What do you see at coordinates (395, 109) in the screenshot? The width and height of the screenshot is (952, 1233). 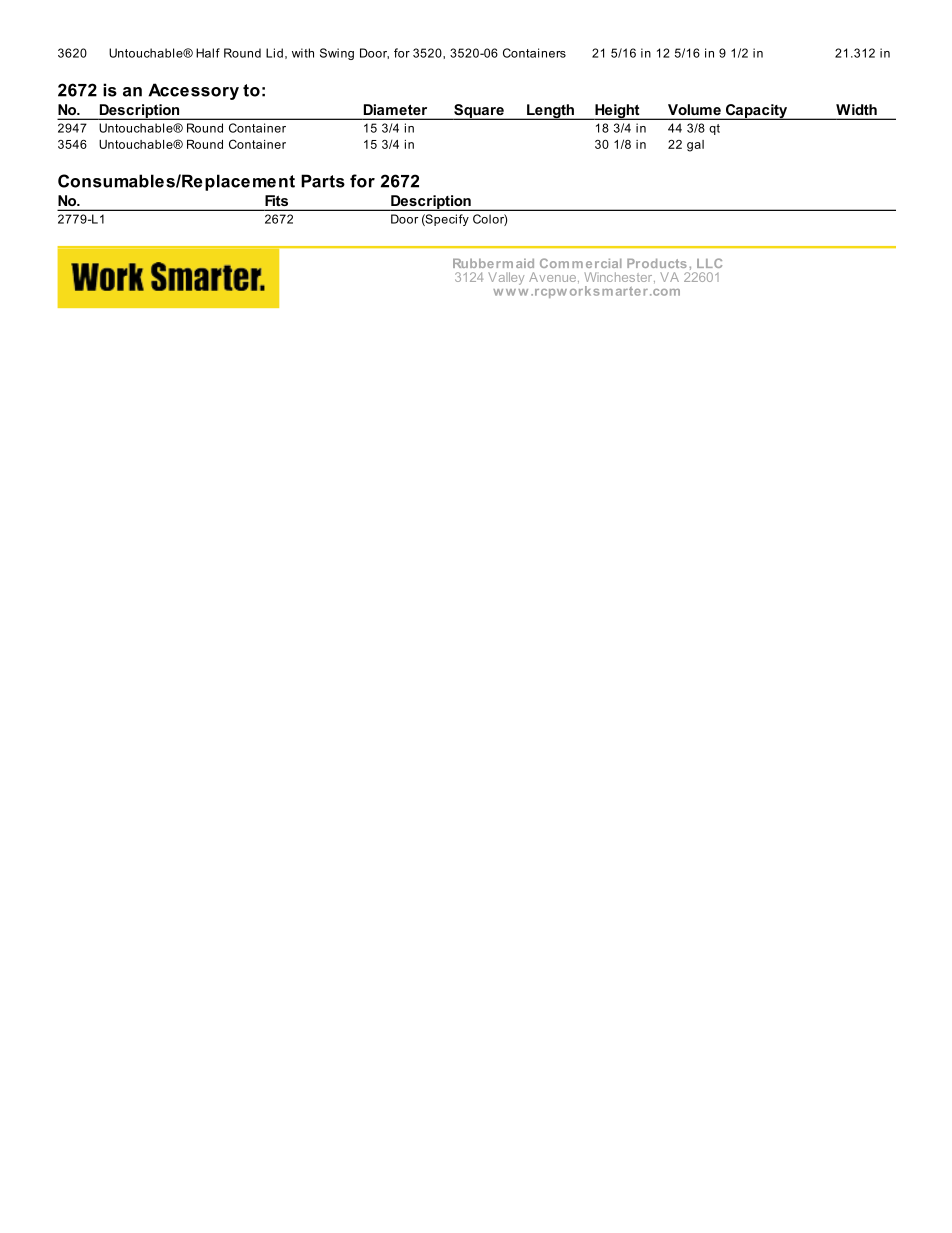 I see `Diameter` at bounding box center [395, 109].
